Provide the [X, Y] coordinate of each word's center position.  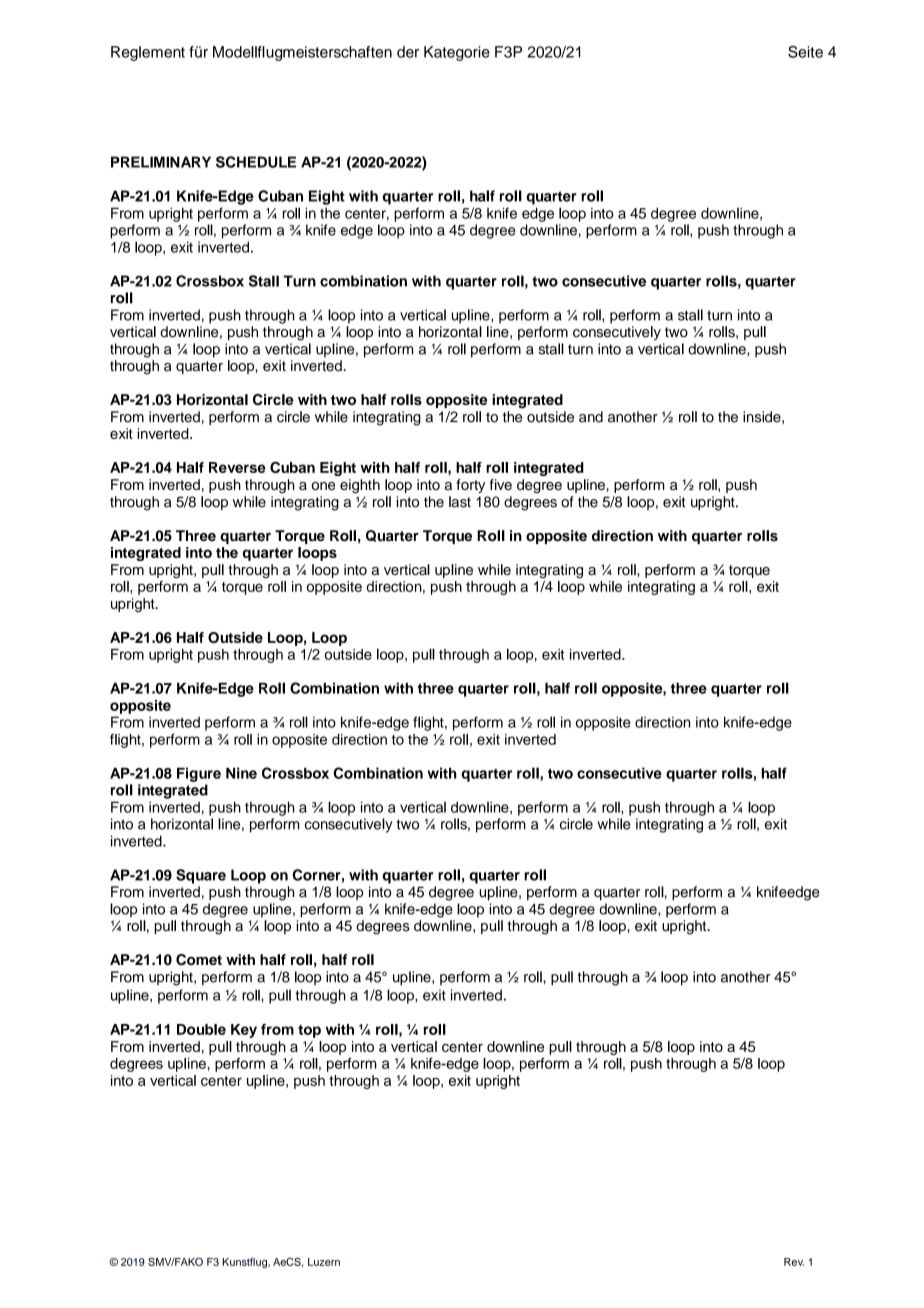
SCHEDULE [256, 162]
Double [201, 1029]
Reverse [237, 467]
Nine [241, 773]
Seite [805, 52]
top [309, 1031]
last [460, 502]
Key [244, 1031]
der [408, 52]
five [501, 484]
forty [470, 486]
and [591, 417]
